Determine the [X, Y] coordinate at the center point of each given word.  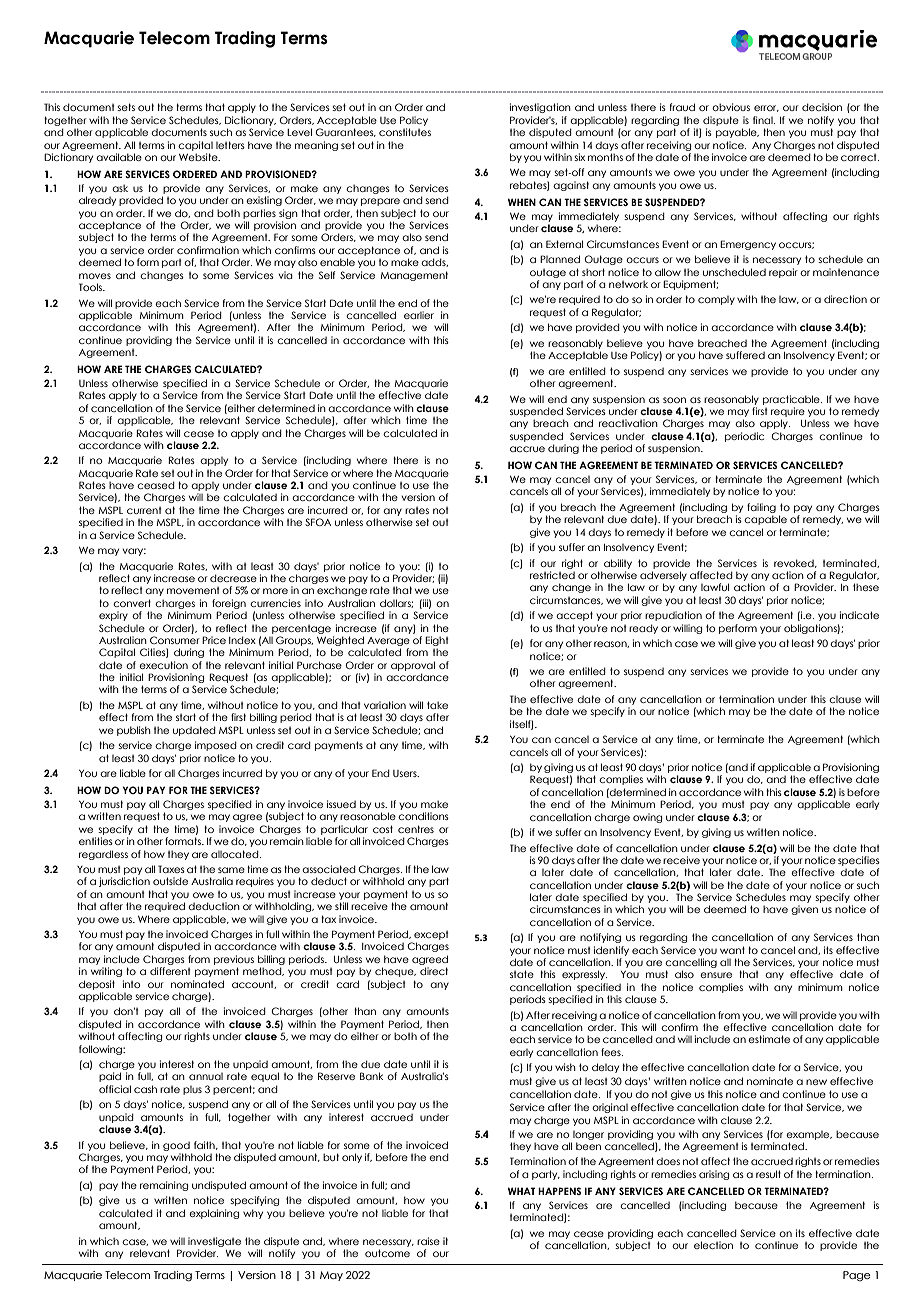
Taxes [171, 869]
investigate [214, 1242]
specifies [859, 861]
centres [416, 829]
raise [428, 1241]
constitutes [405, 132]
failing [761, 508]
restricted [552, 575]
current [144, 510]
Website [199, 157]
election [713, 1245]
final [764, 120]
